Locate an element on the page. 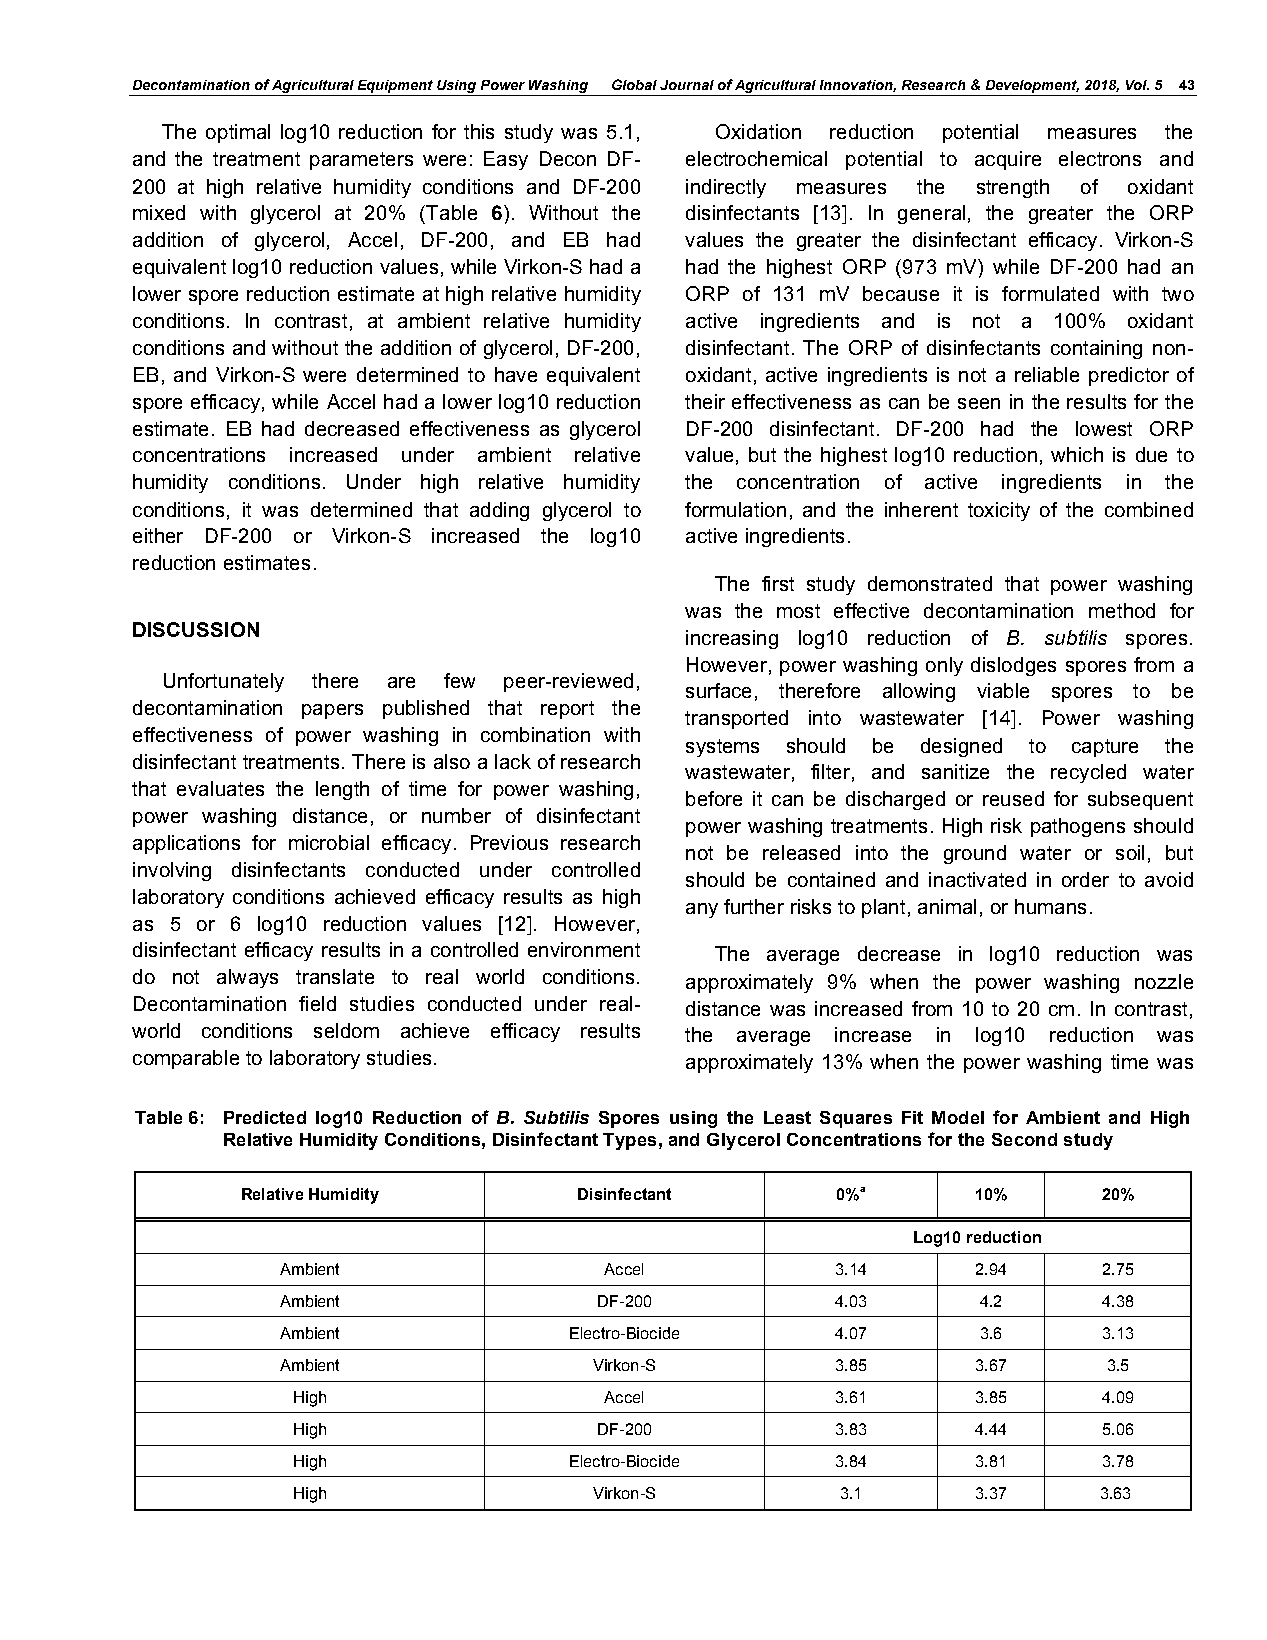  Journal is located at coordinates (687, 85).
